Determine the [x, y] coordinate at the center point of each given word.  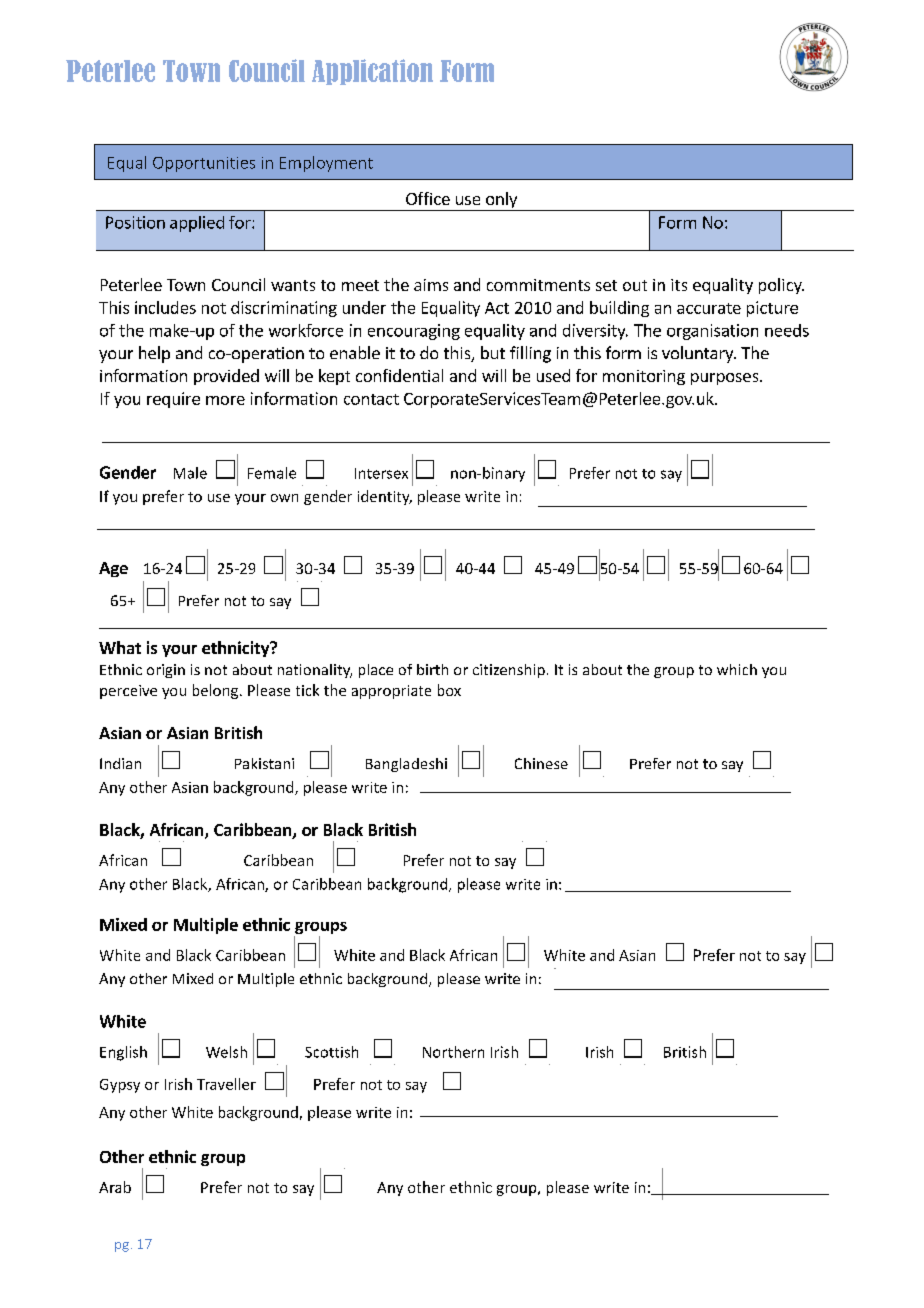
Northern [453, 1052]
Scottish [331, 1052]
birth [432, 669]
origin [166, 671]
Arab [115, 1187]
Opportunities [204, 164]
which [737, 669]
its [679, 285]
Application [372, 72]
